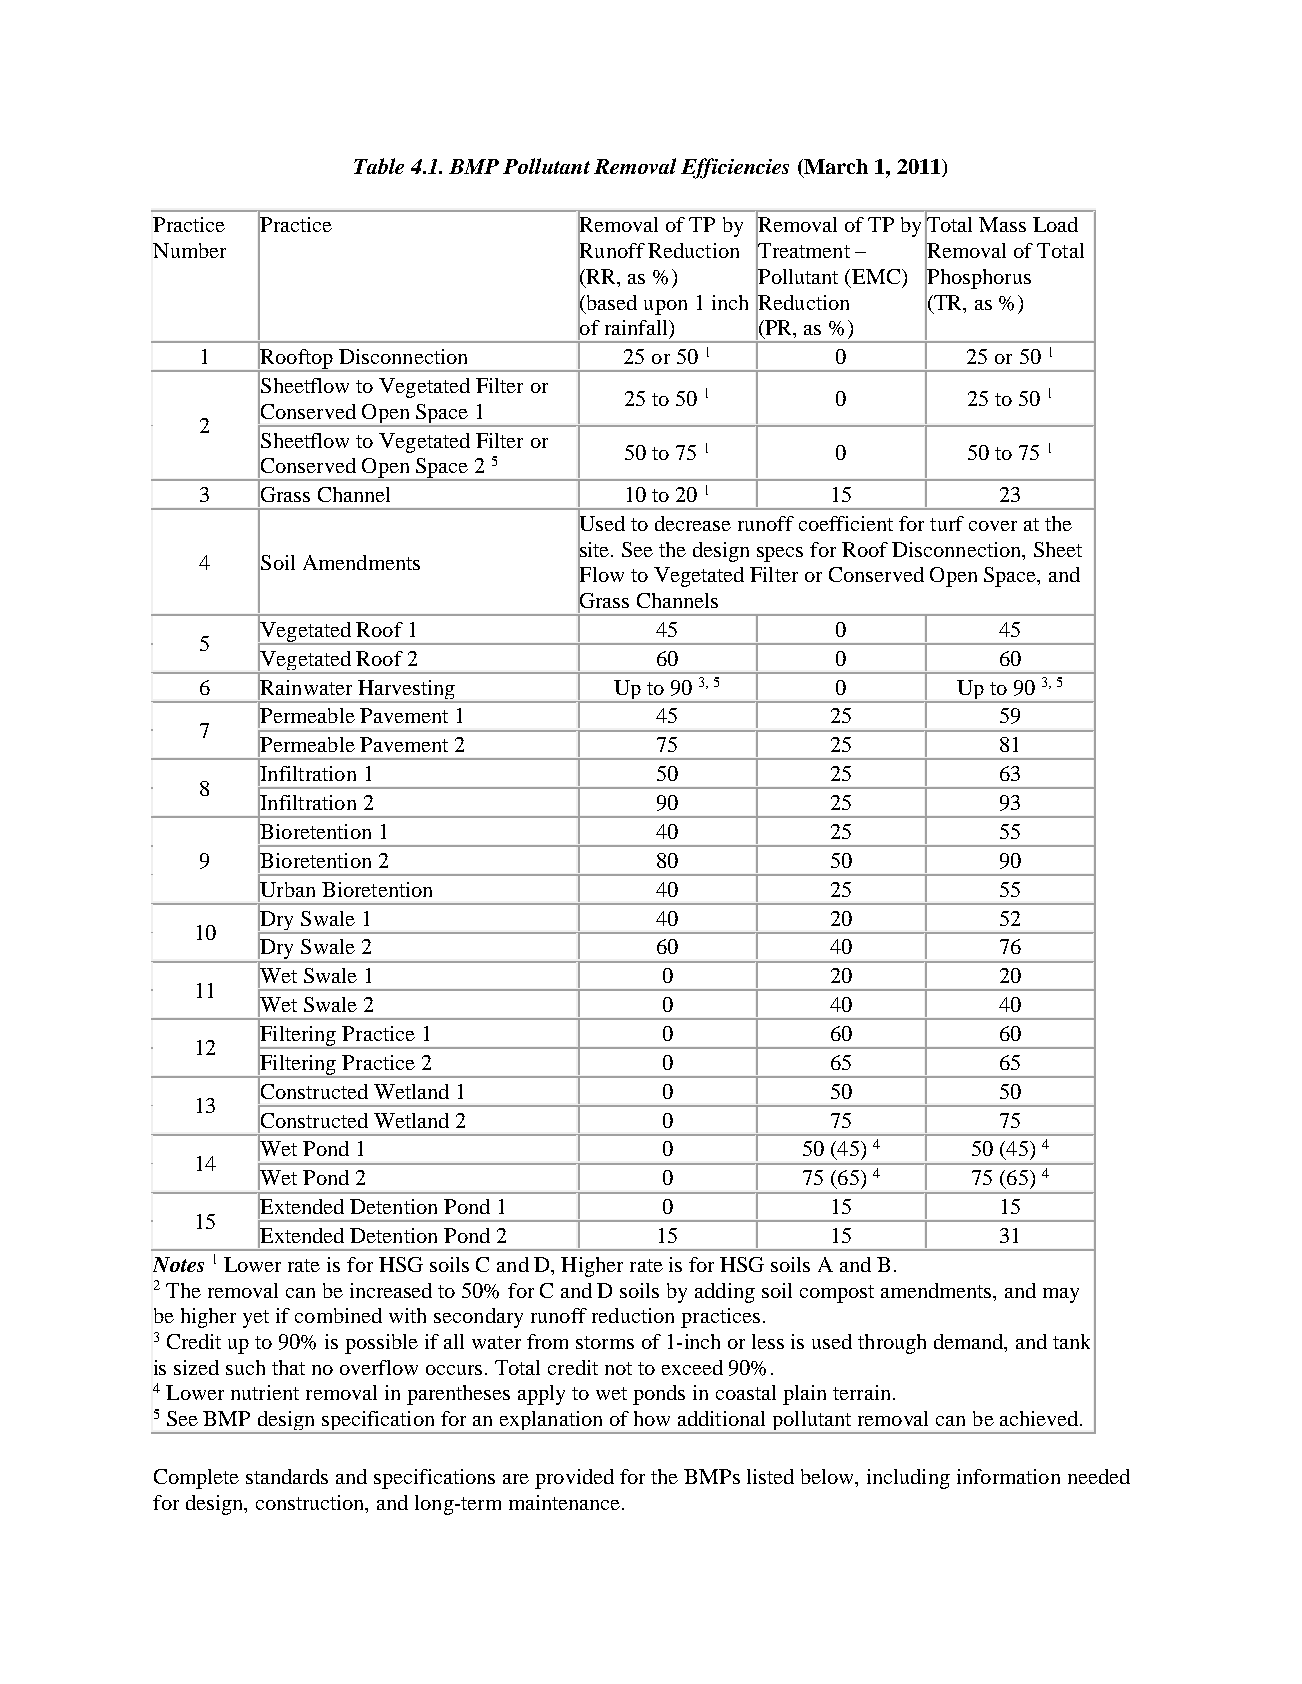  Describe the element at coordinates (407, 691) in the document. I see `Harvesting` at that location.
